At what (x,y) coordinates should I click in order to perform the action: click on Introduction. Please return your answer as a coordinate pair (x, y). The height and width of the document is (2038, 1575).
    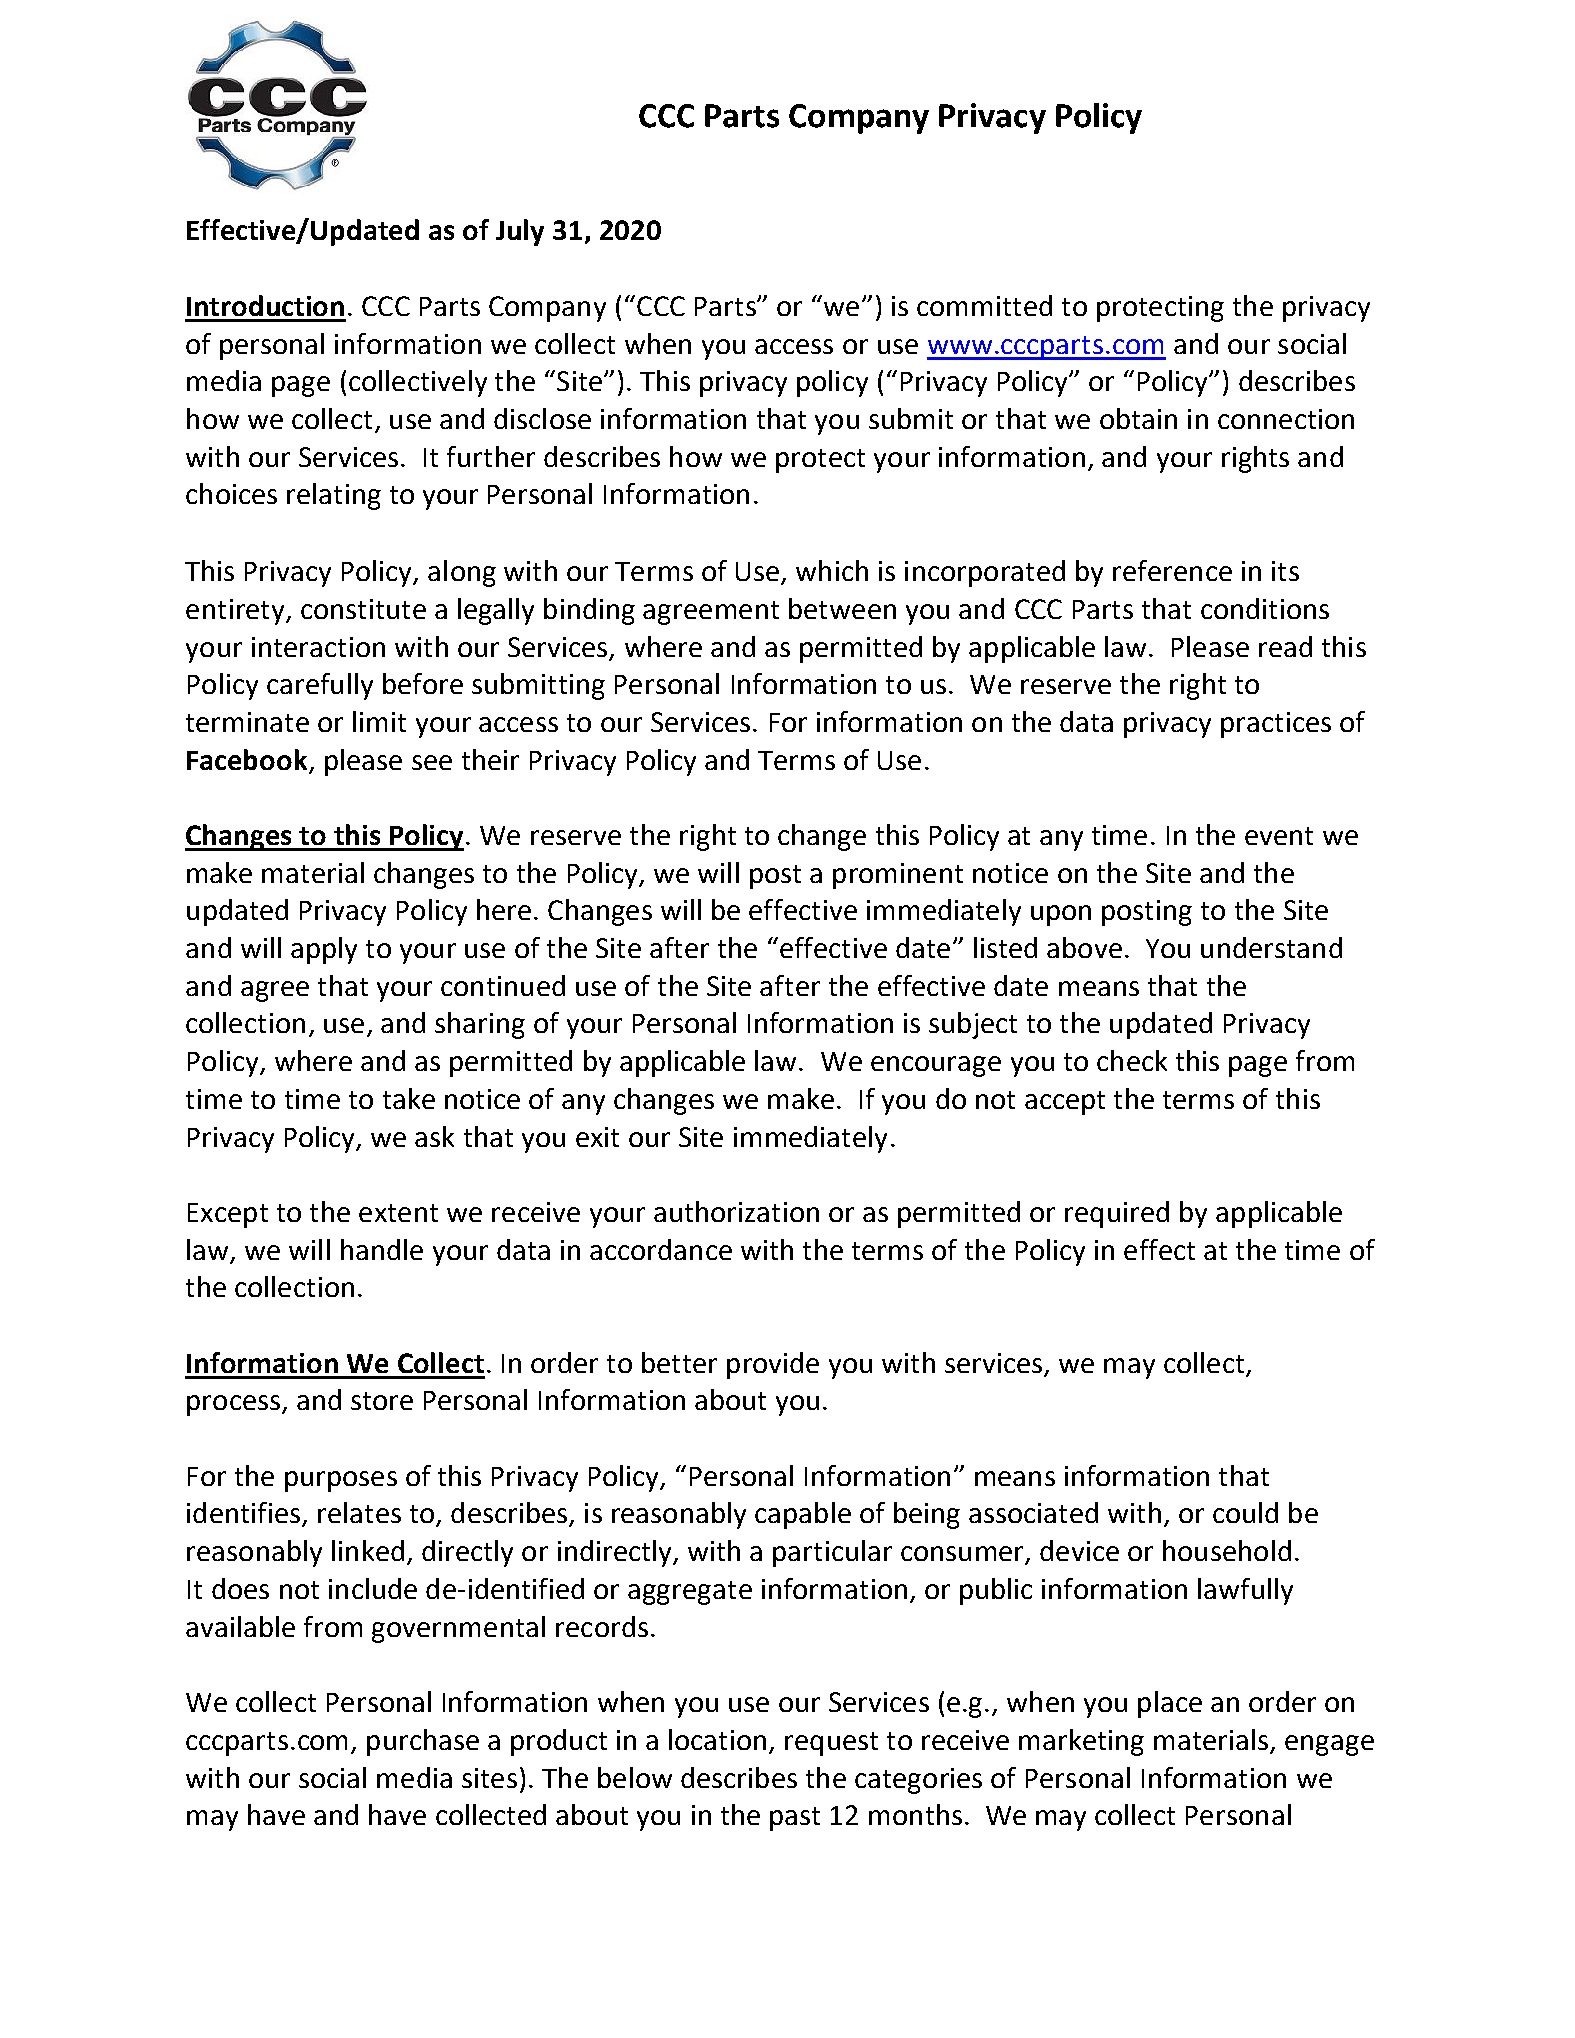
    Looking at the image, I should click on (265, 305).
